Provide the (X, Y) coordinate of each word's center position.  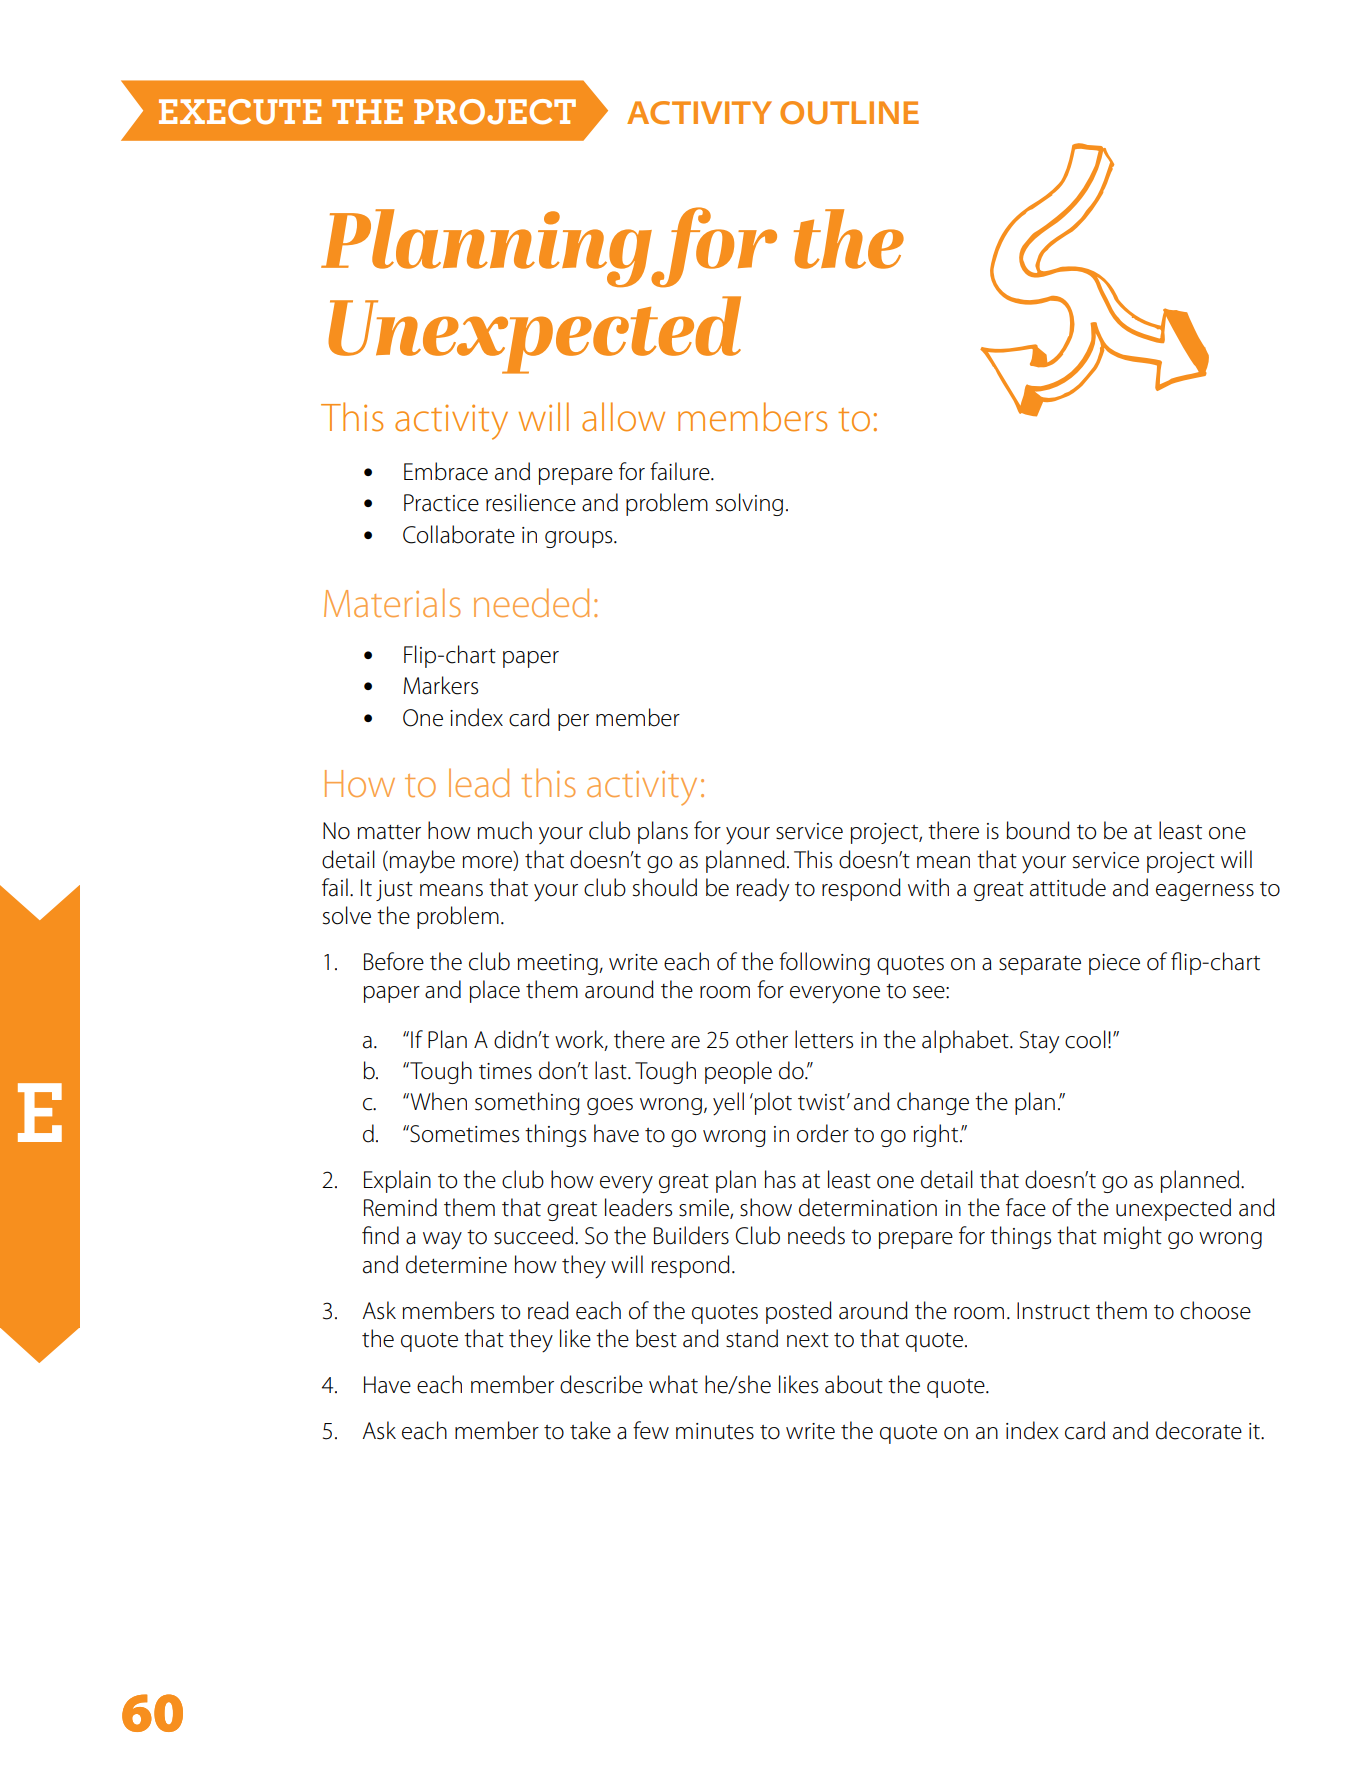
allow (623, 417)
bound (1038, 830)
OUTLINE (849, 113)
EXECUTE (240, 112)
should (665, 887)
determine (456, 1264)
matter (389, 832)
